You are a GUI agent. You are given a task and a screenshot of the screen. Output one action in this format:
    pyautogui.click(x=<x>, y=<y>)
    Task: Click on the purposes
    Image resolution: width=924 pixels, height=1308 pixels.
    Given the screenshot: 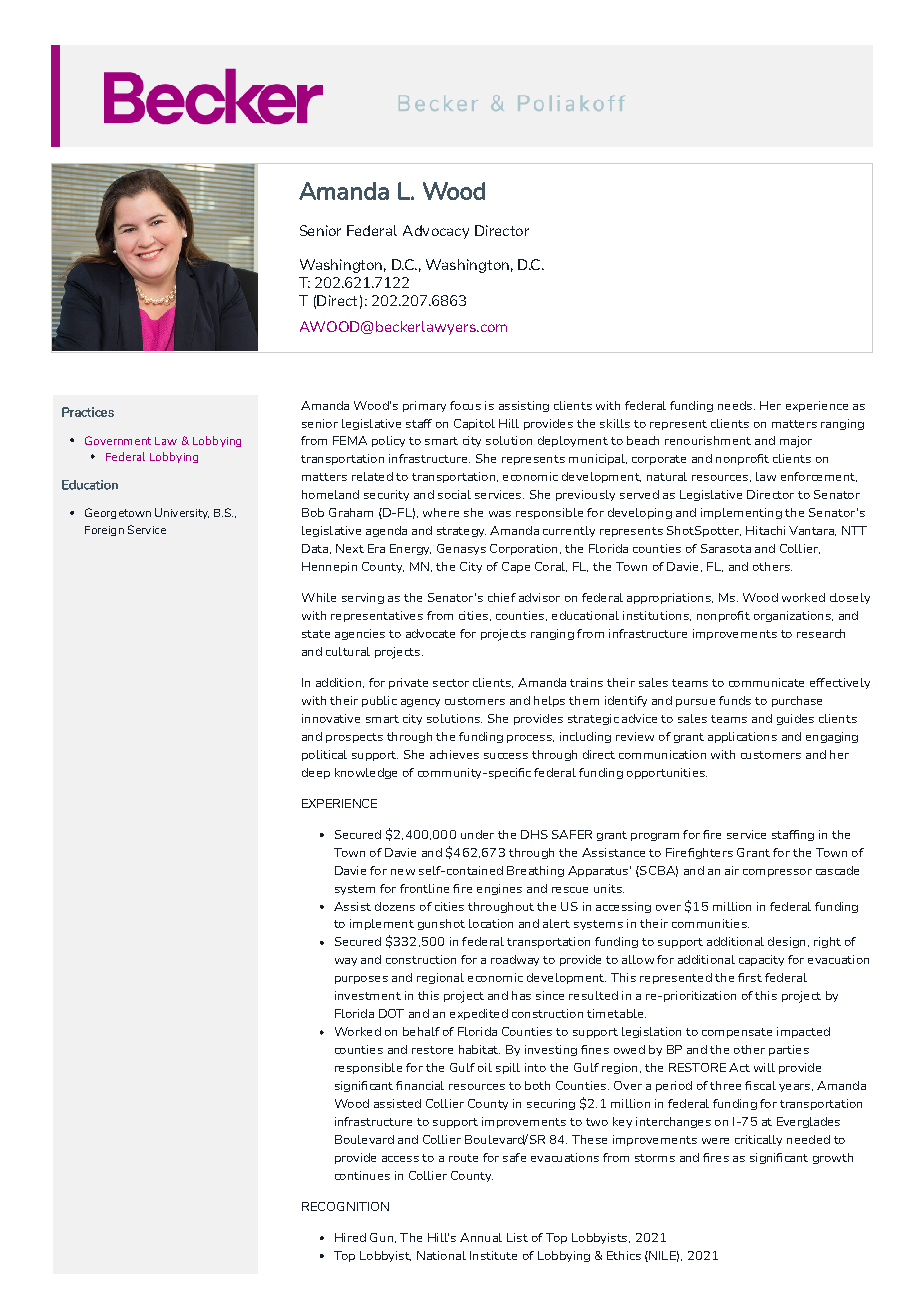 What is the action you would take?
    pyautogui.click(x=361, y=980)
